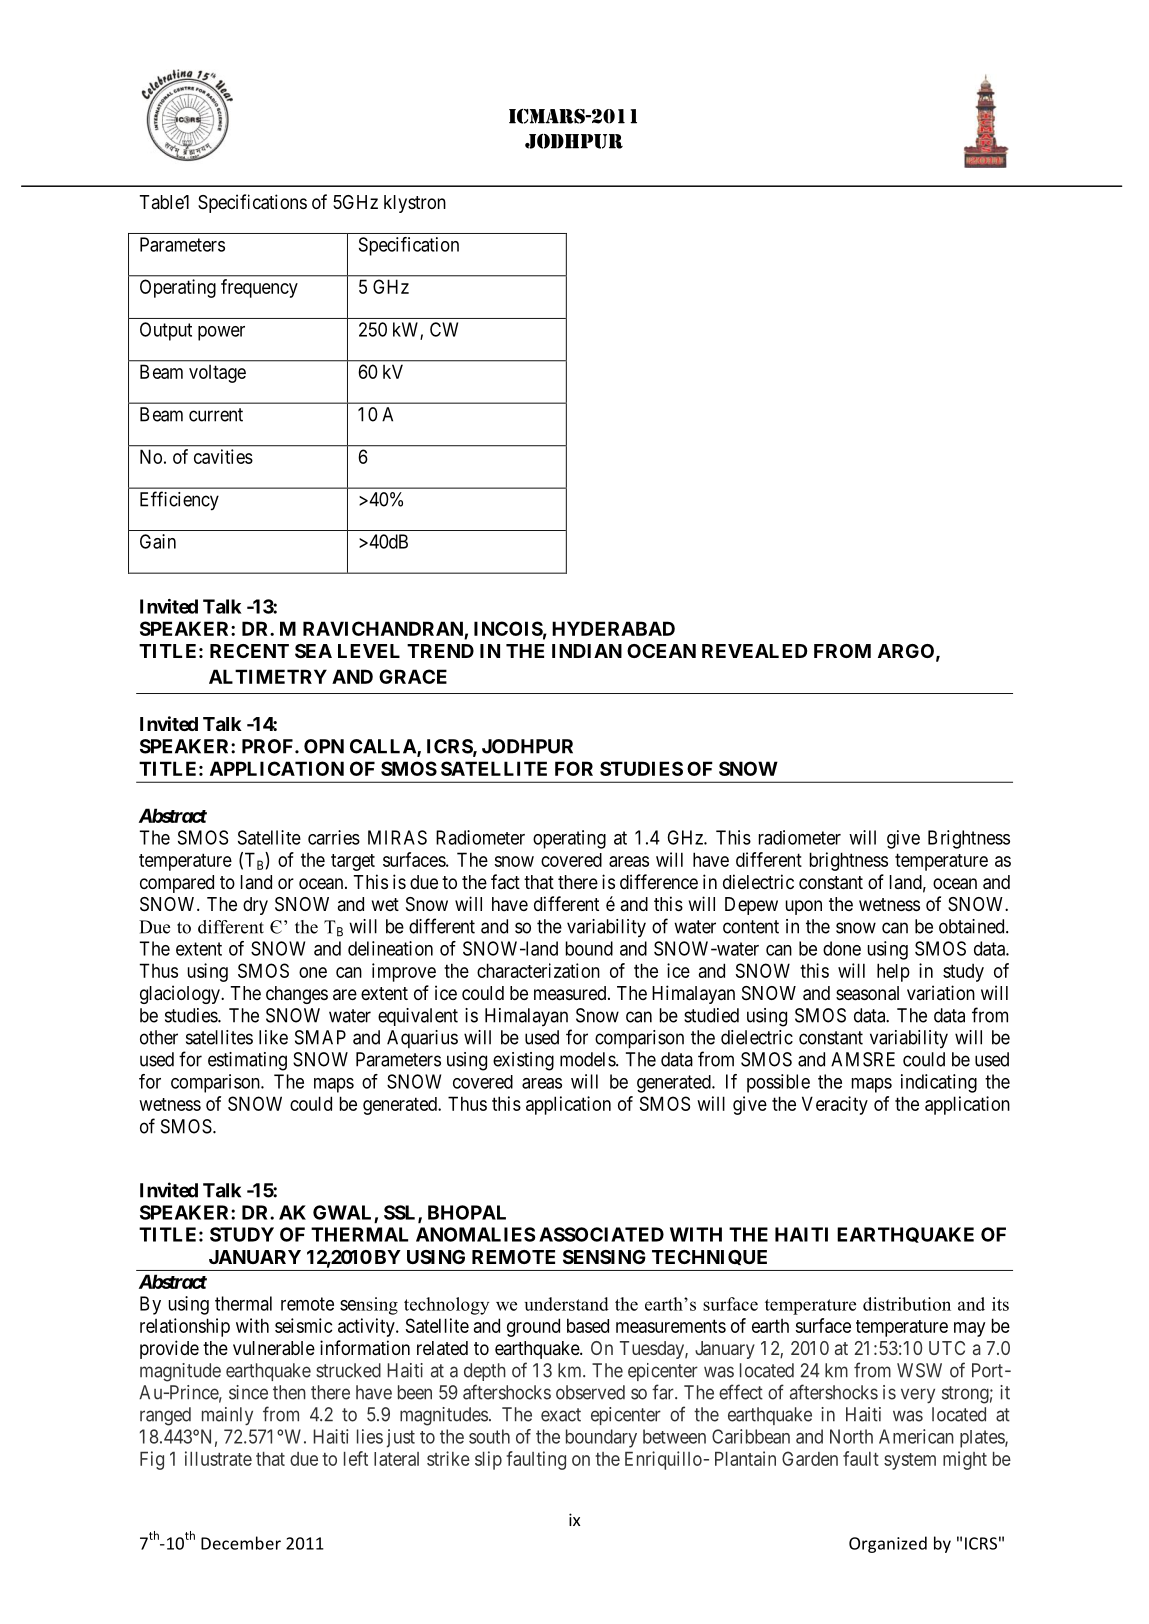  I want to click on Organized, so click(888, 1544).
